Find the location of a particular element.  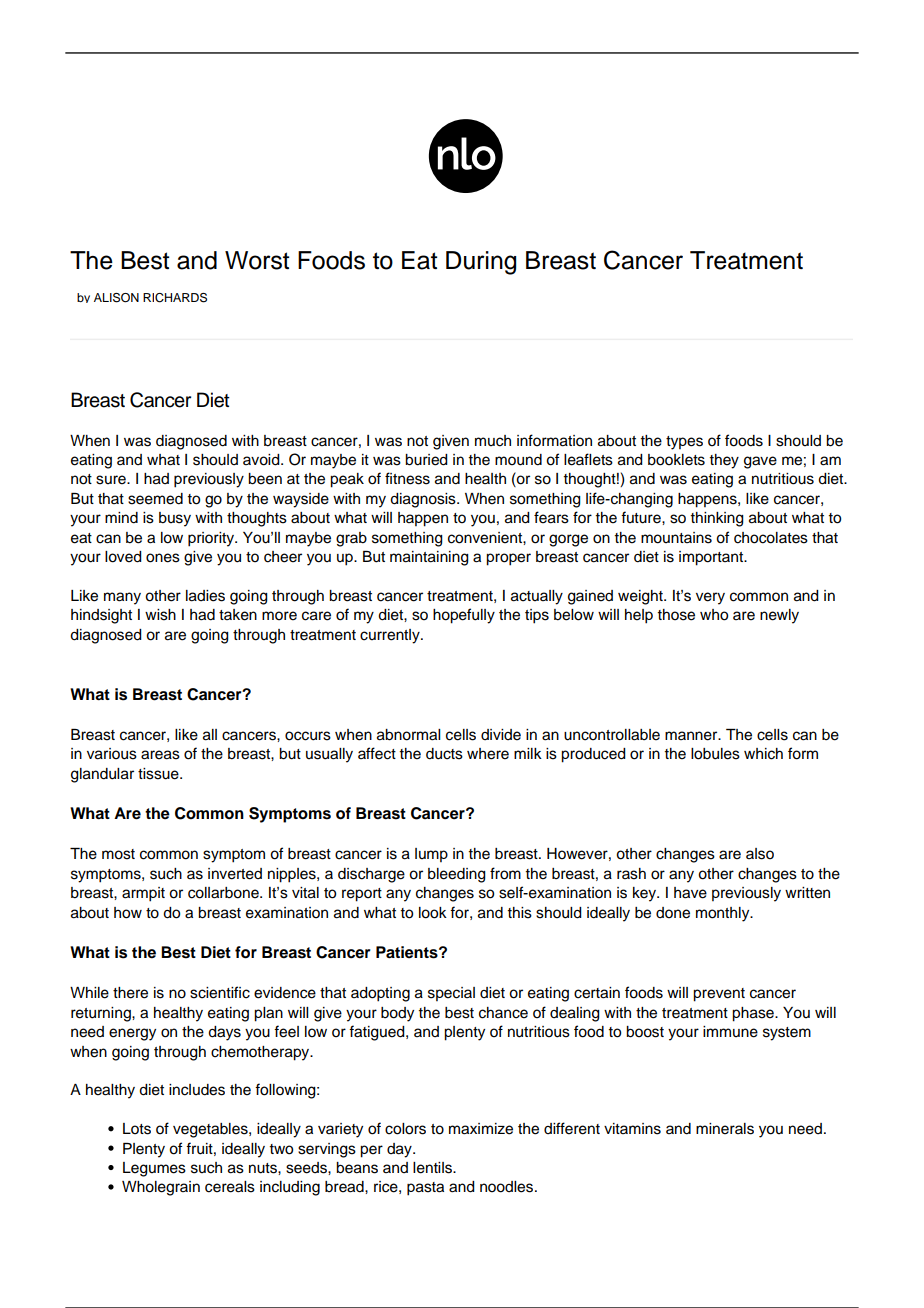

armpit is located at coordinates (143, 894).
